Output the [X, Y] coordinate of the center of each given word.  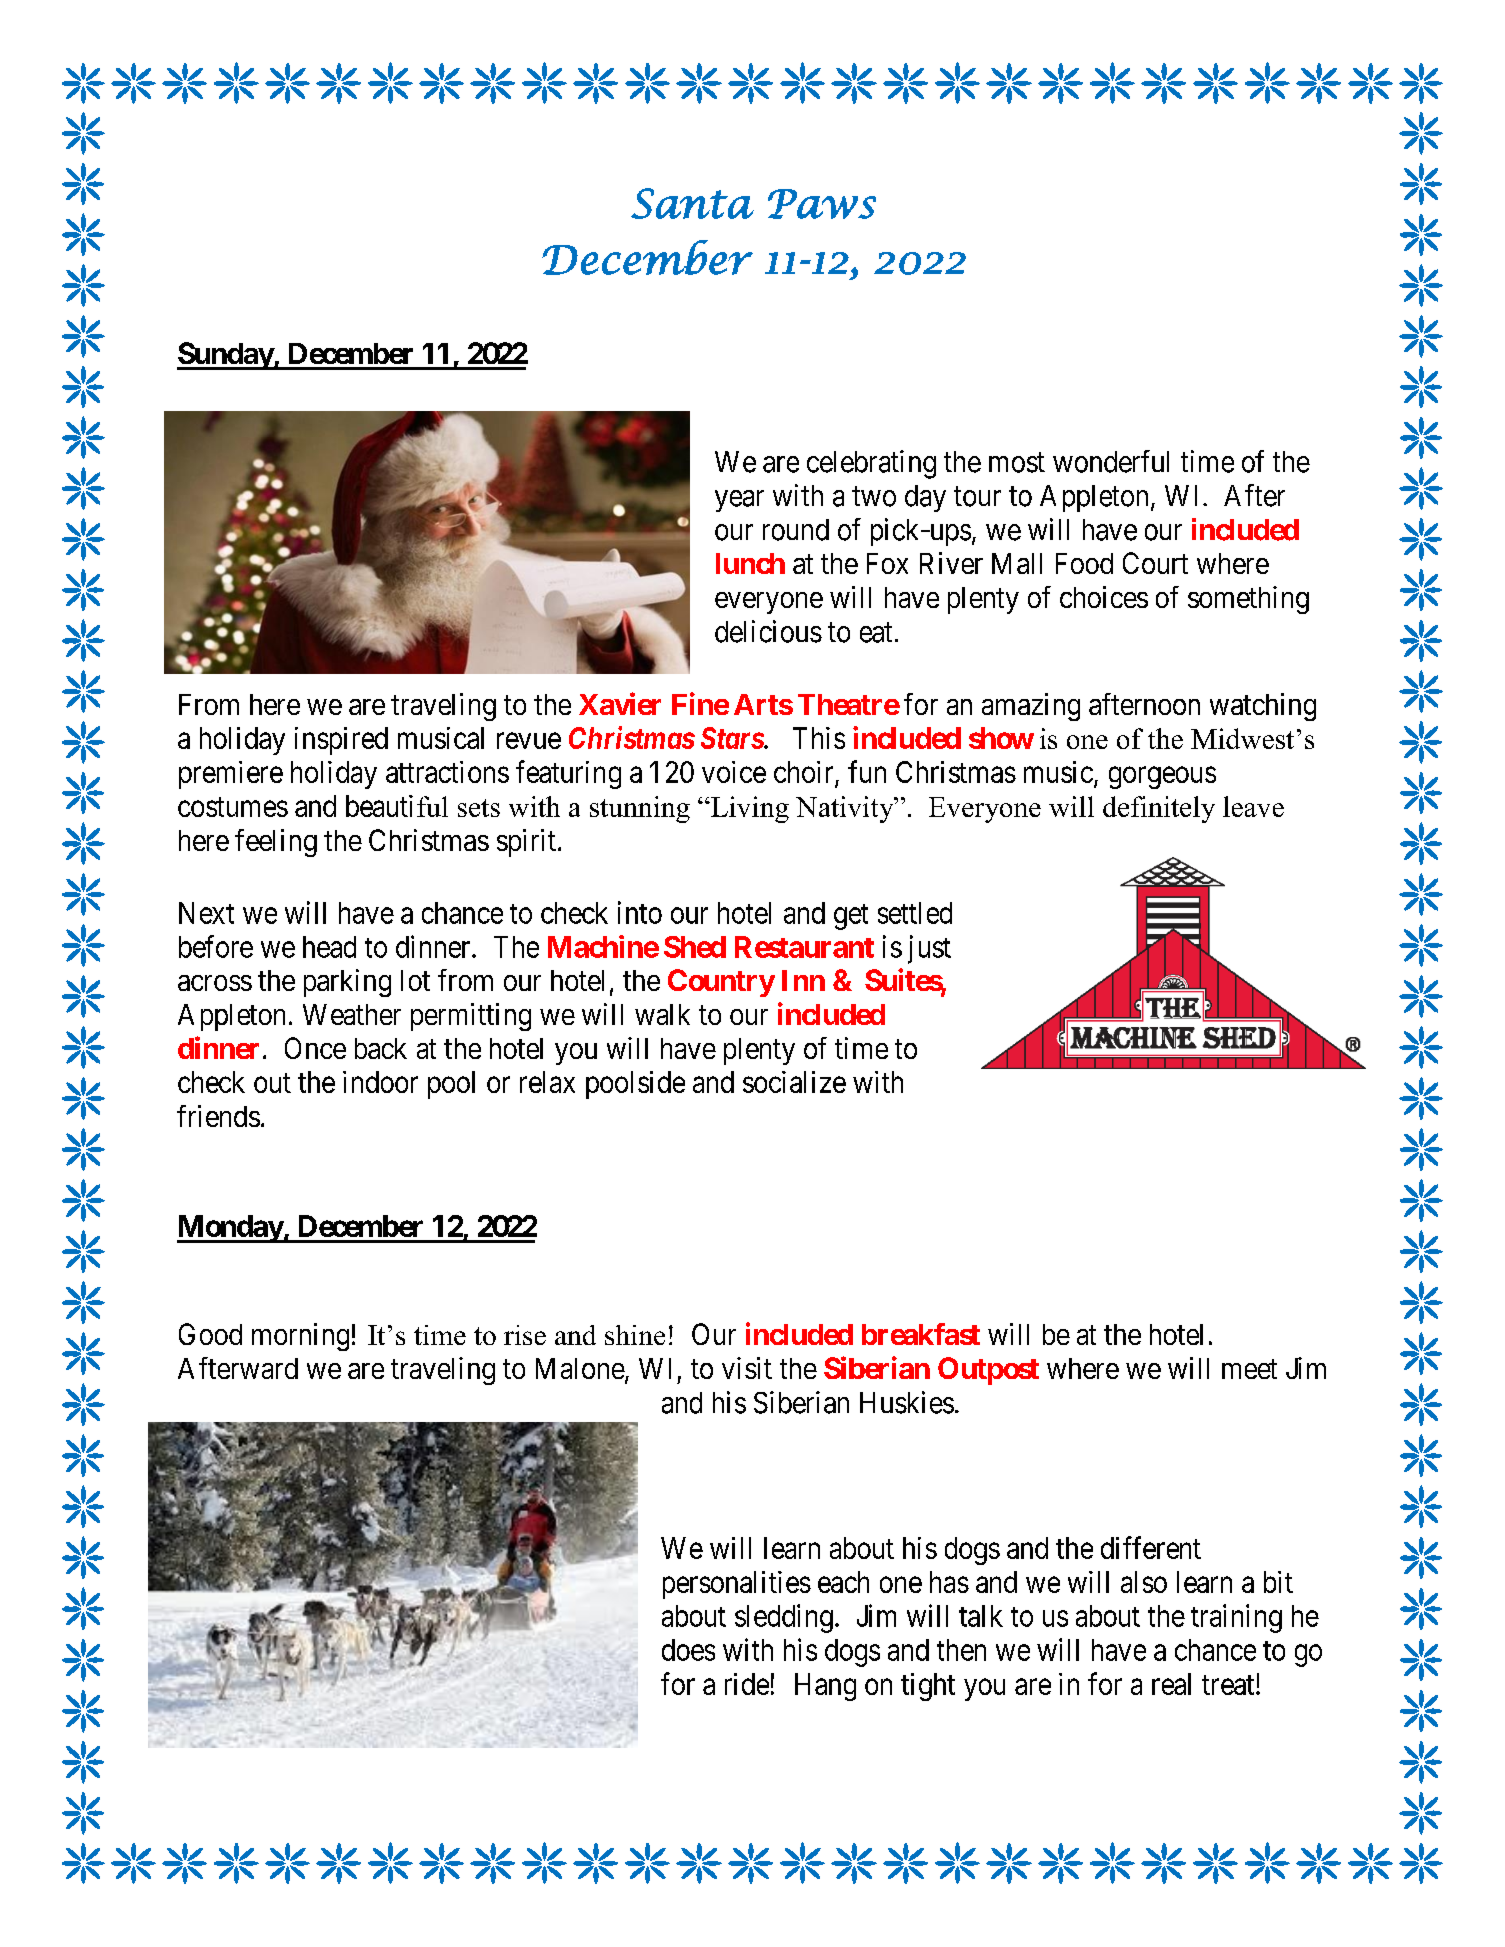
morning [300, 1337]
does [688, 1650]
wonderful [1111, 461]
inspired [341, 741]
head [329, 947]
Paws [822, 204]
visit [747, 1368]
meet [1249, 1369]
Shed [695, 947]
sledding [784, 1618]
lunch [750, 563]
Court [1155, 563]
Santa [692, 203]
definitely [1159, 809]
